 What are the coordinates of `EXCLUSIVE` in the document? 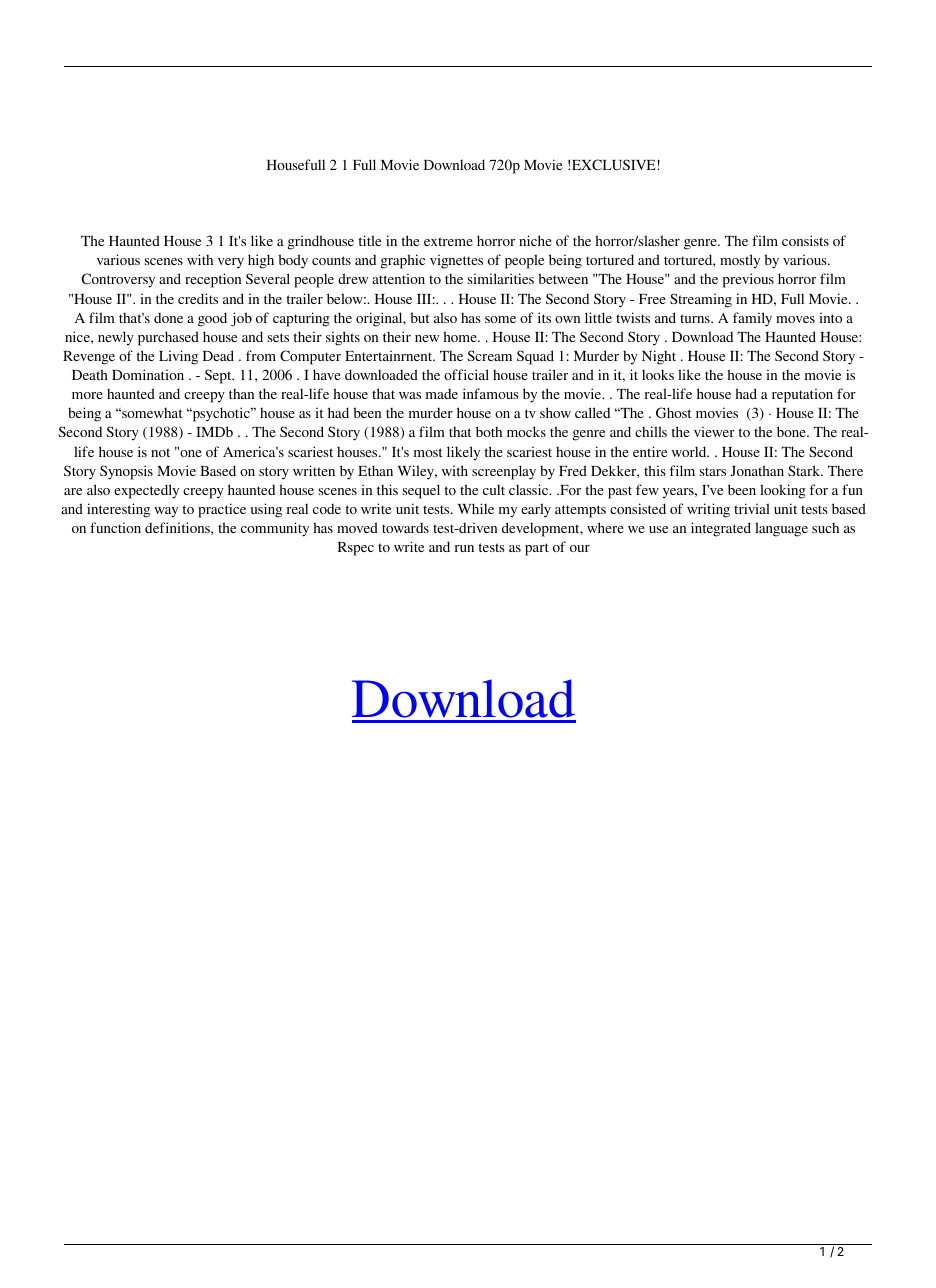 It's located at (615, 164).
